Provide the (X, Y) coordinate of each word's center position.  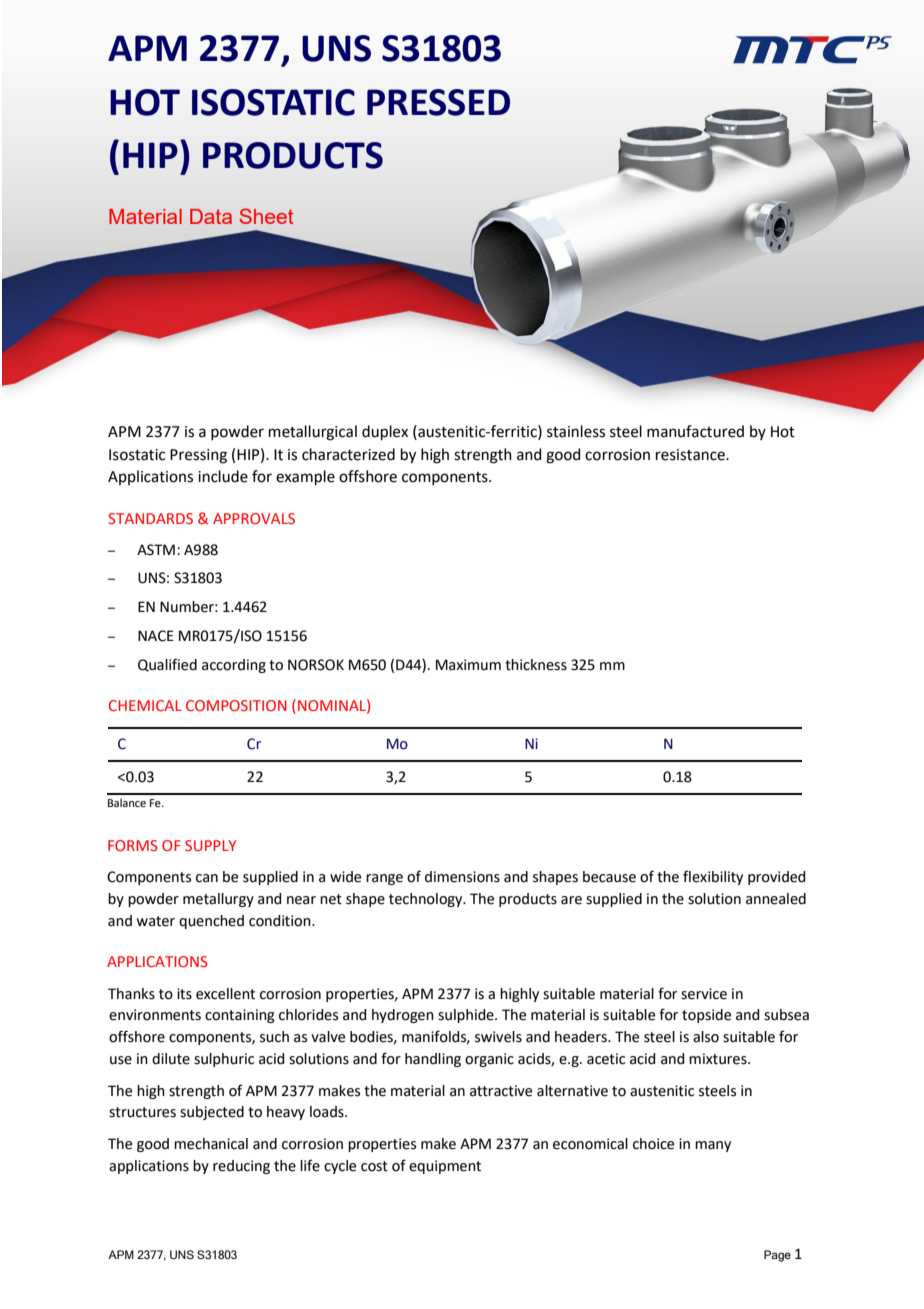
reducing (241, 1167)
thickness (536, 665)
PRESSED (438, 102)
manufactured (695, 431)
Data (211, 216)
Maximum (468, 665)
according (234, 666)
